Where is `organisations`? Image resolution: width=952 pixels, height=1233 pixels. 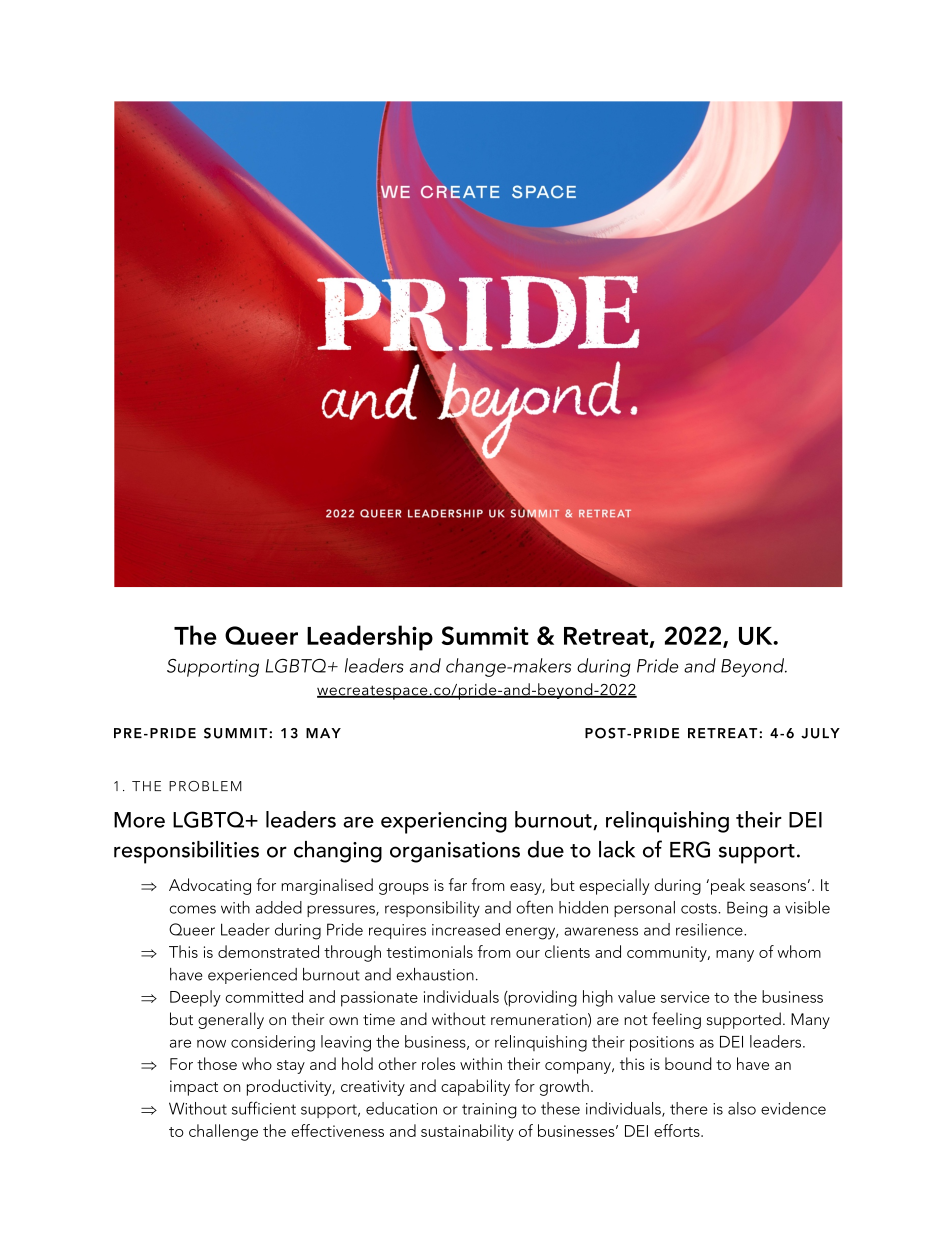
organisations is located at coordinates (455, 852).
